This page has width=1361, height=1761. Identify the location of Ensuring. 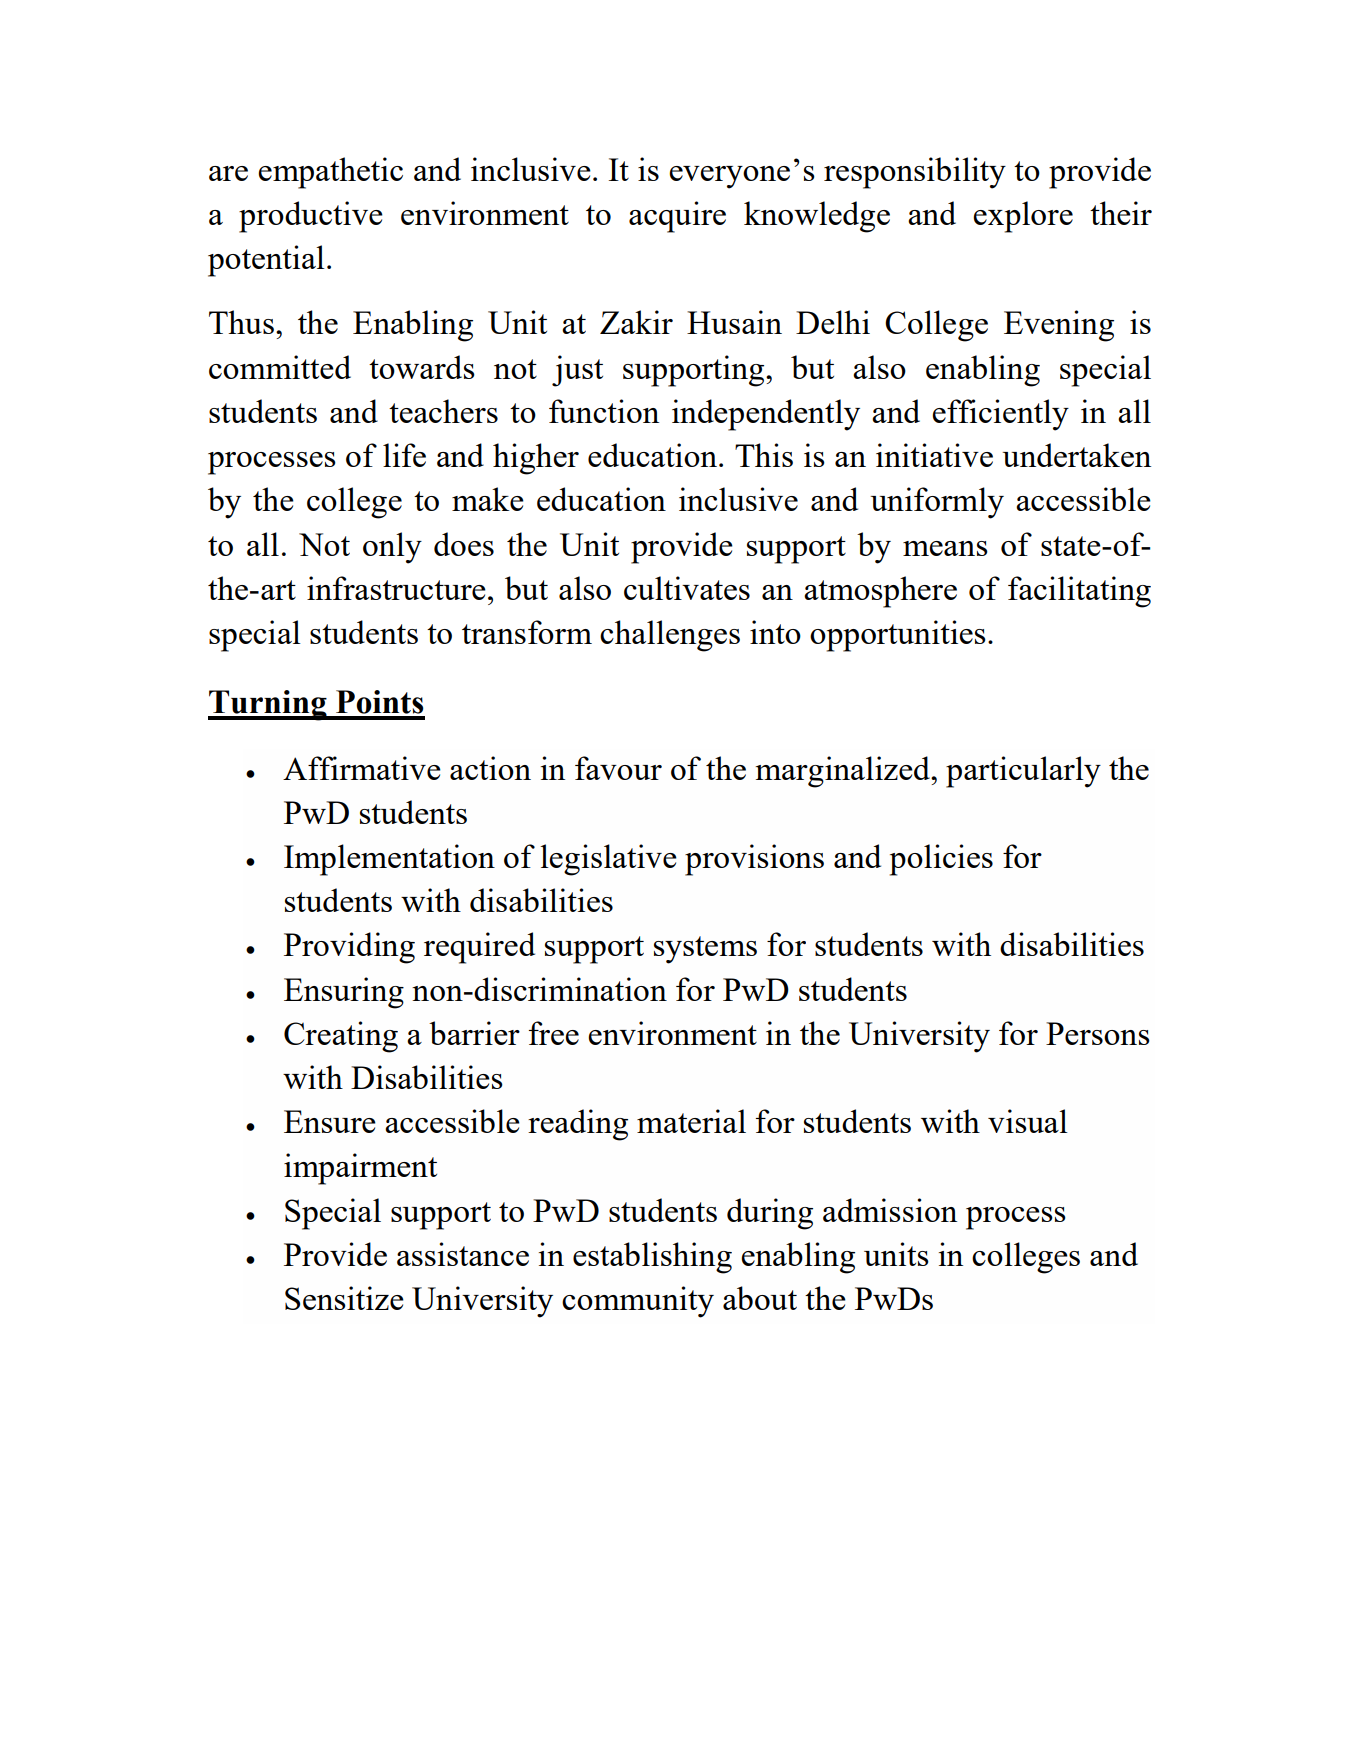
(344, 993).
